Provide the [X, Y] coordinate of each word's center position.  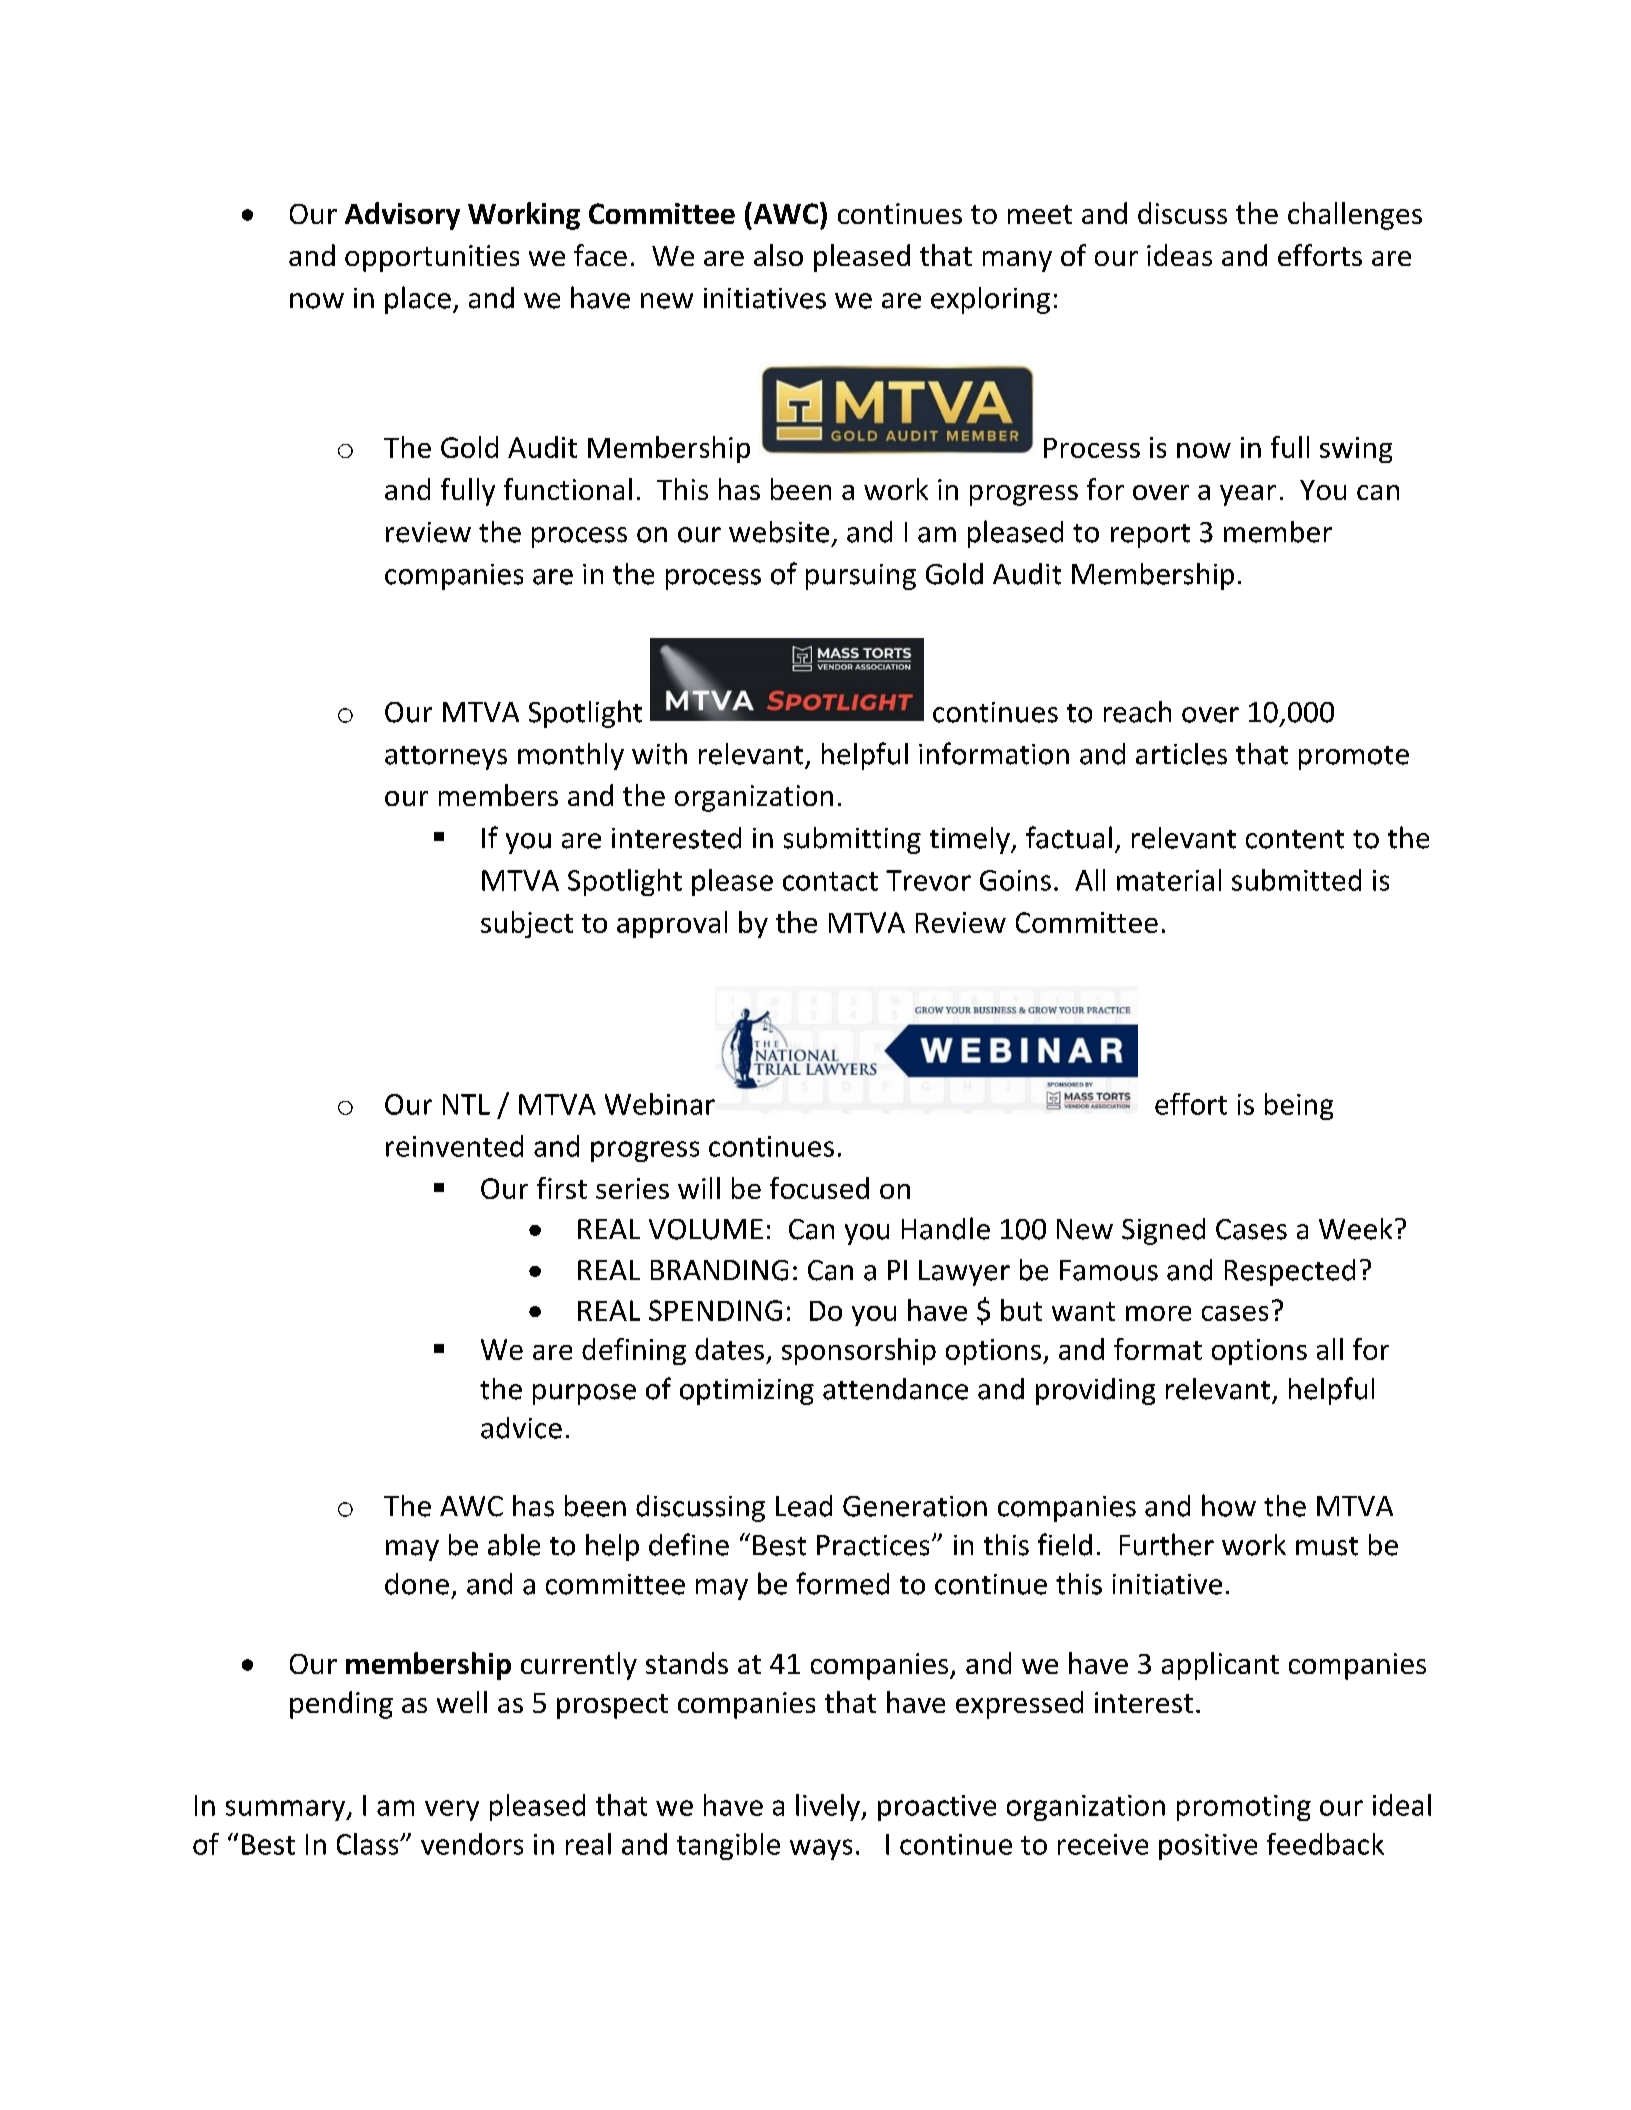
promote [1354, 758]
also [778, 255]
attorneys [446, 758]
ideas [1179, 255]
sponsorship [859, 1351]
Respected [1290, 1272]
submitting [852, 840]
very [452, 1810]
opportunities [432, 258]
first [562, 1188]
